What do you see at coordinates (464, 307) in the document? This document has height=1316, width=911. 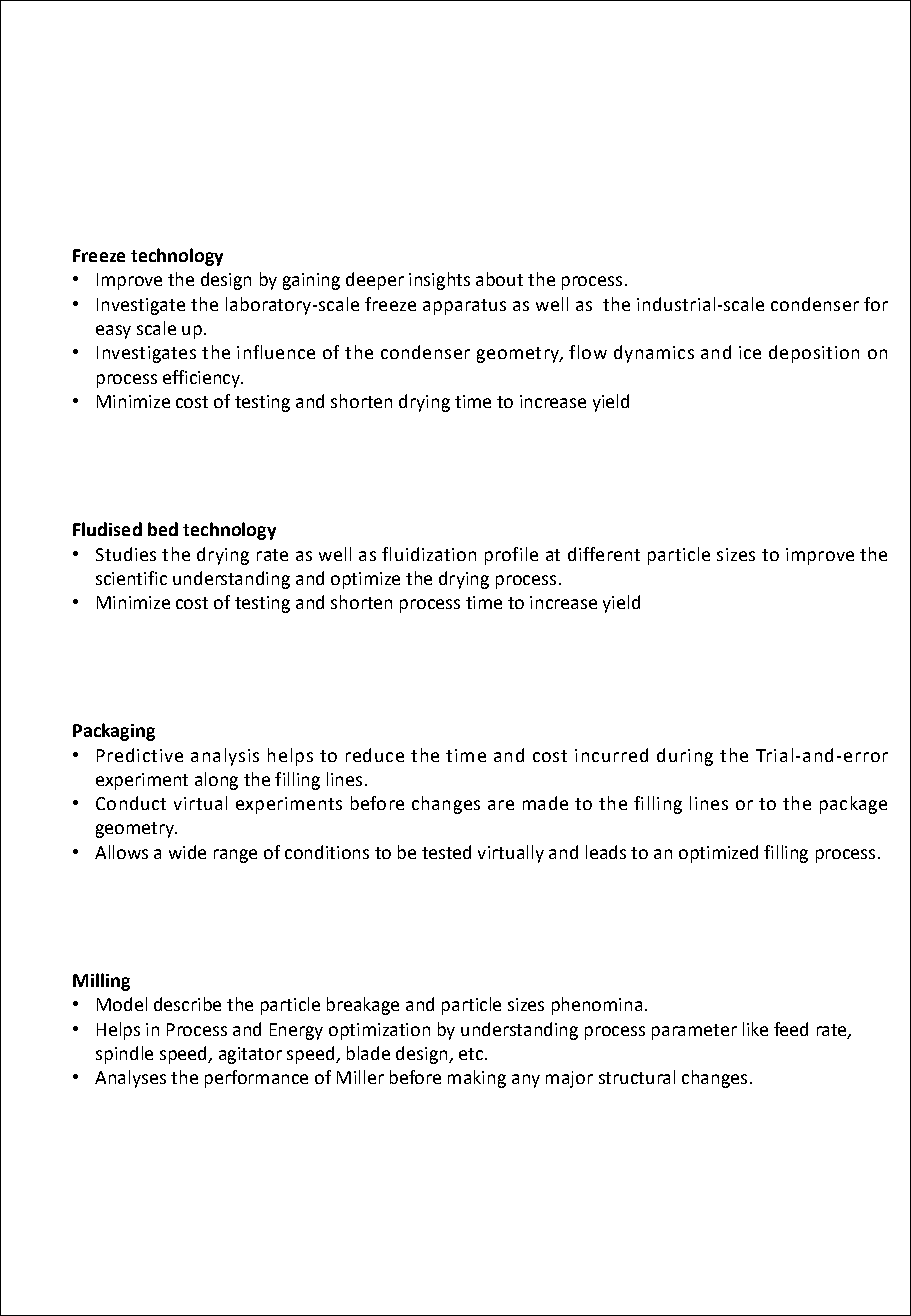 I see `apparatus` at bounding box center [464, 307].
